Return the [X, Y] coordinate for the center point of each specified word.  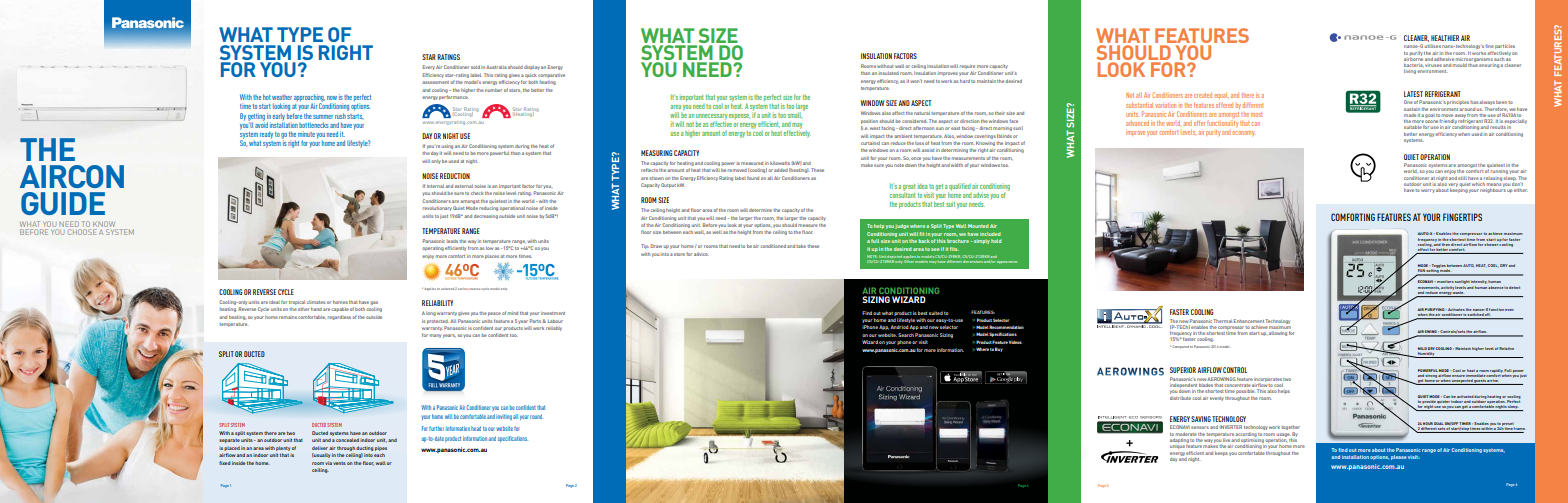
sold [475, 67]
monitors [1444, 282]
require [967, 67]
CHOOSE [82, 232]
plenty [283, 448]
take [801, 246]
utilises [1433, 46]
